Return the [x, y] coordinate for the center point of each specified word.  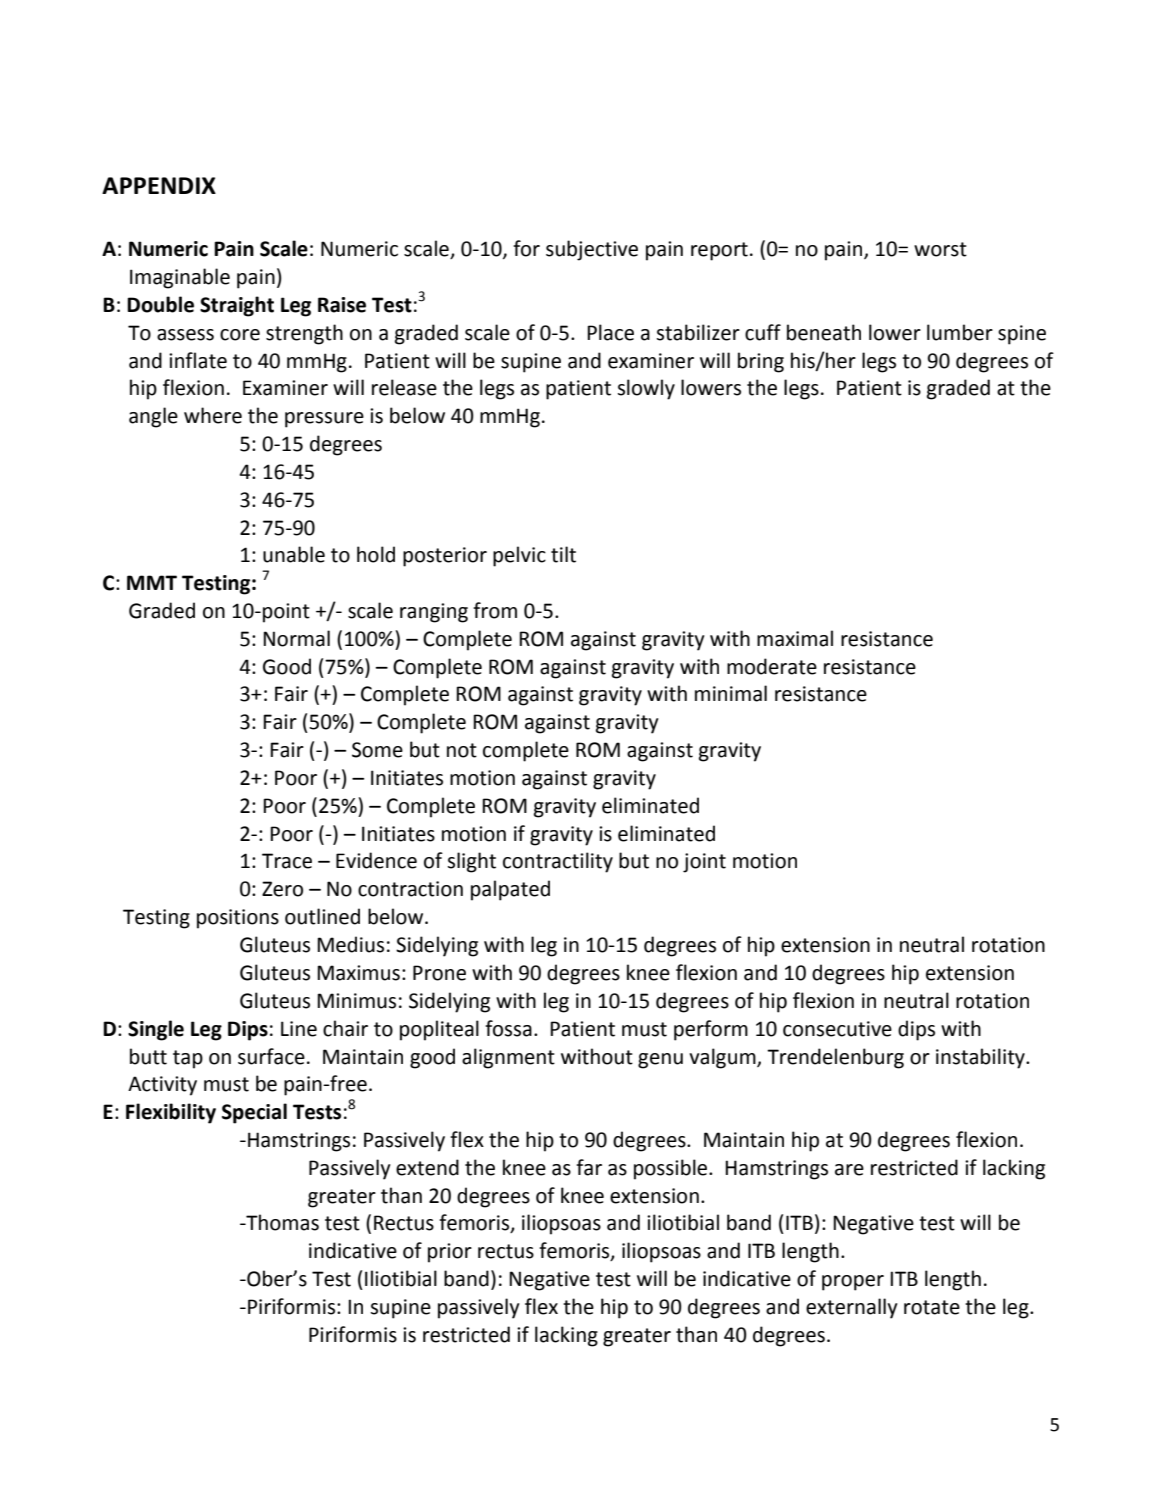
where [213, 415]
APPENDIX [159, 185]
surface [271, 1056]
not [462, 750]
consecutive [837, 1029]
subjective [592, 250]
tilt [563, 554]
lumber [960, 332]
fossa [508, 1028]
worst [940, 249]
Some [377, 750]
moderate [772, 666]
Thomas [281, 1222]
